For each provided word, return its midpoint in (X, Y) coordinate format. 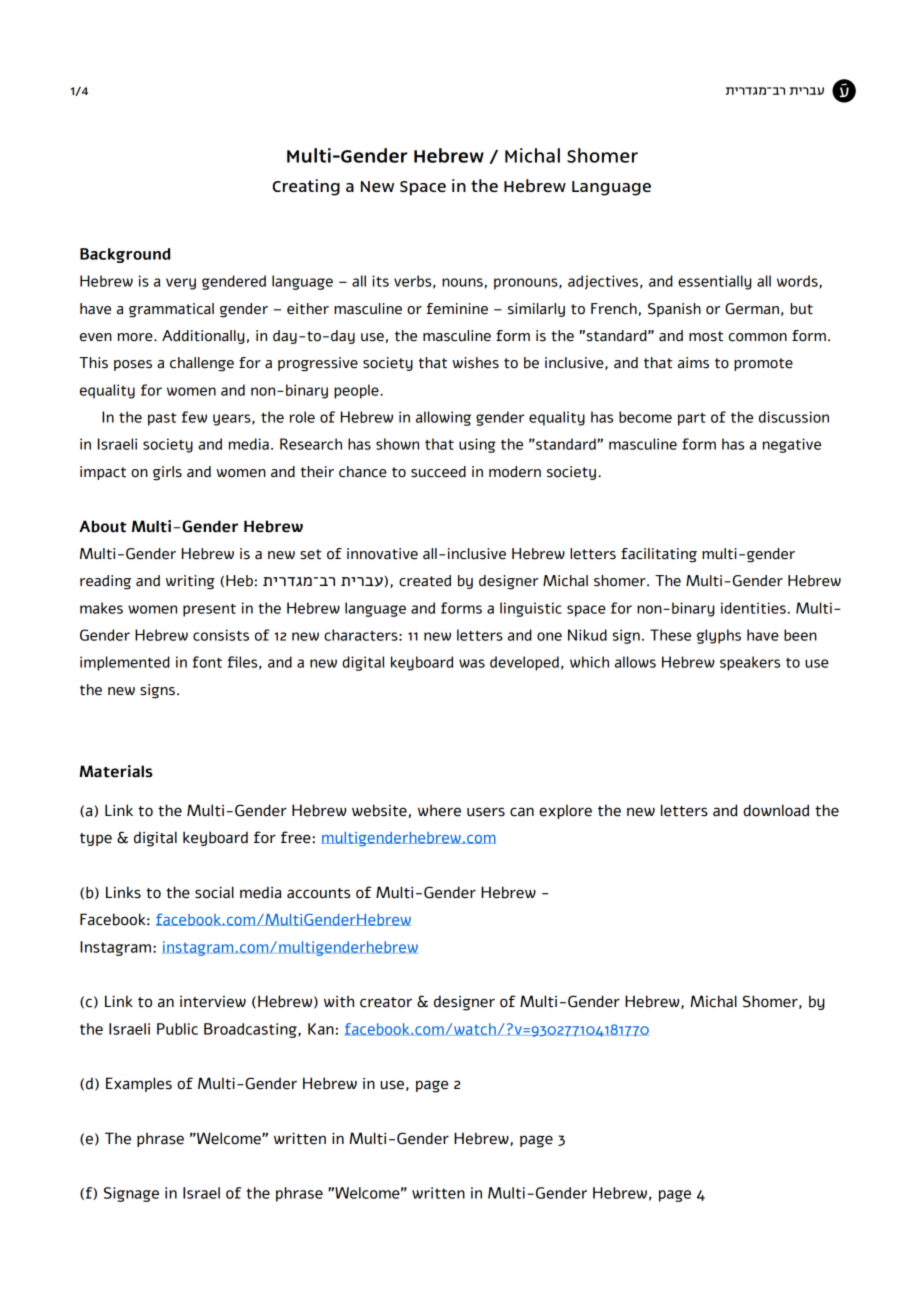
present (209, 610)
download (776, 810)
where (439, 810)
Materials (116, 771)
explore (565, 811)
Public (177, 1029)
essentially (714, 282)
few (194, 417)
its (380, 281)
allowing (443, 418)
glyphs (719, 636)
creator (386, 1002)
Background (125, 255)
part (692, 419)
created (425, 581)
